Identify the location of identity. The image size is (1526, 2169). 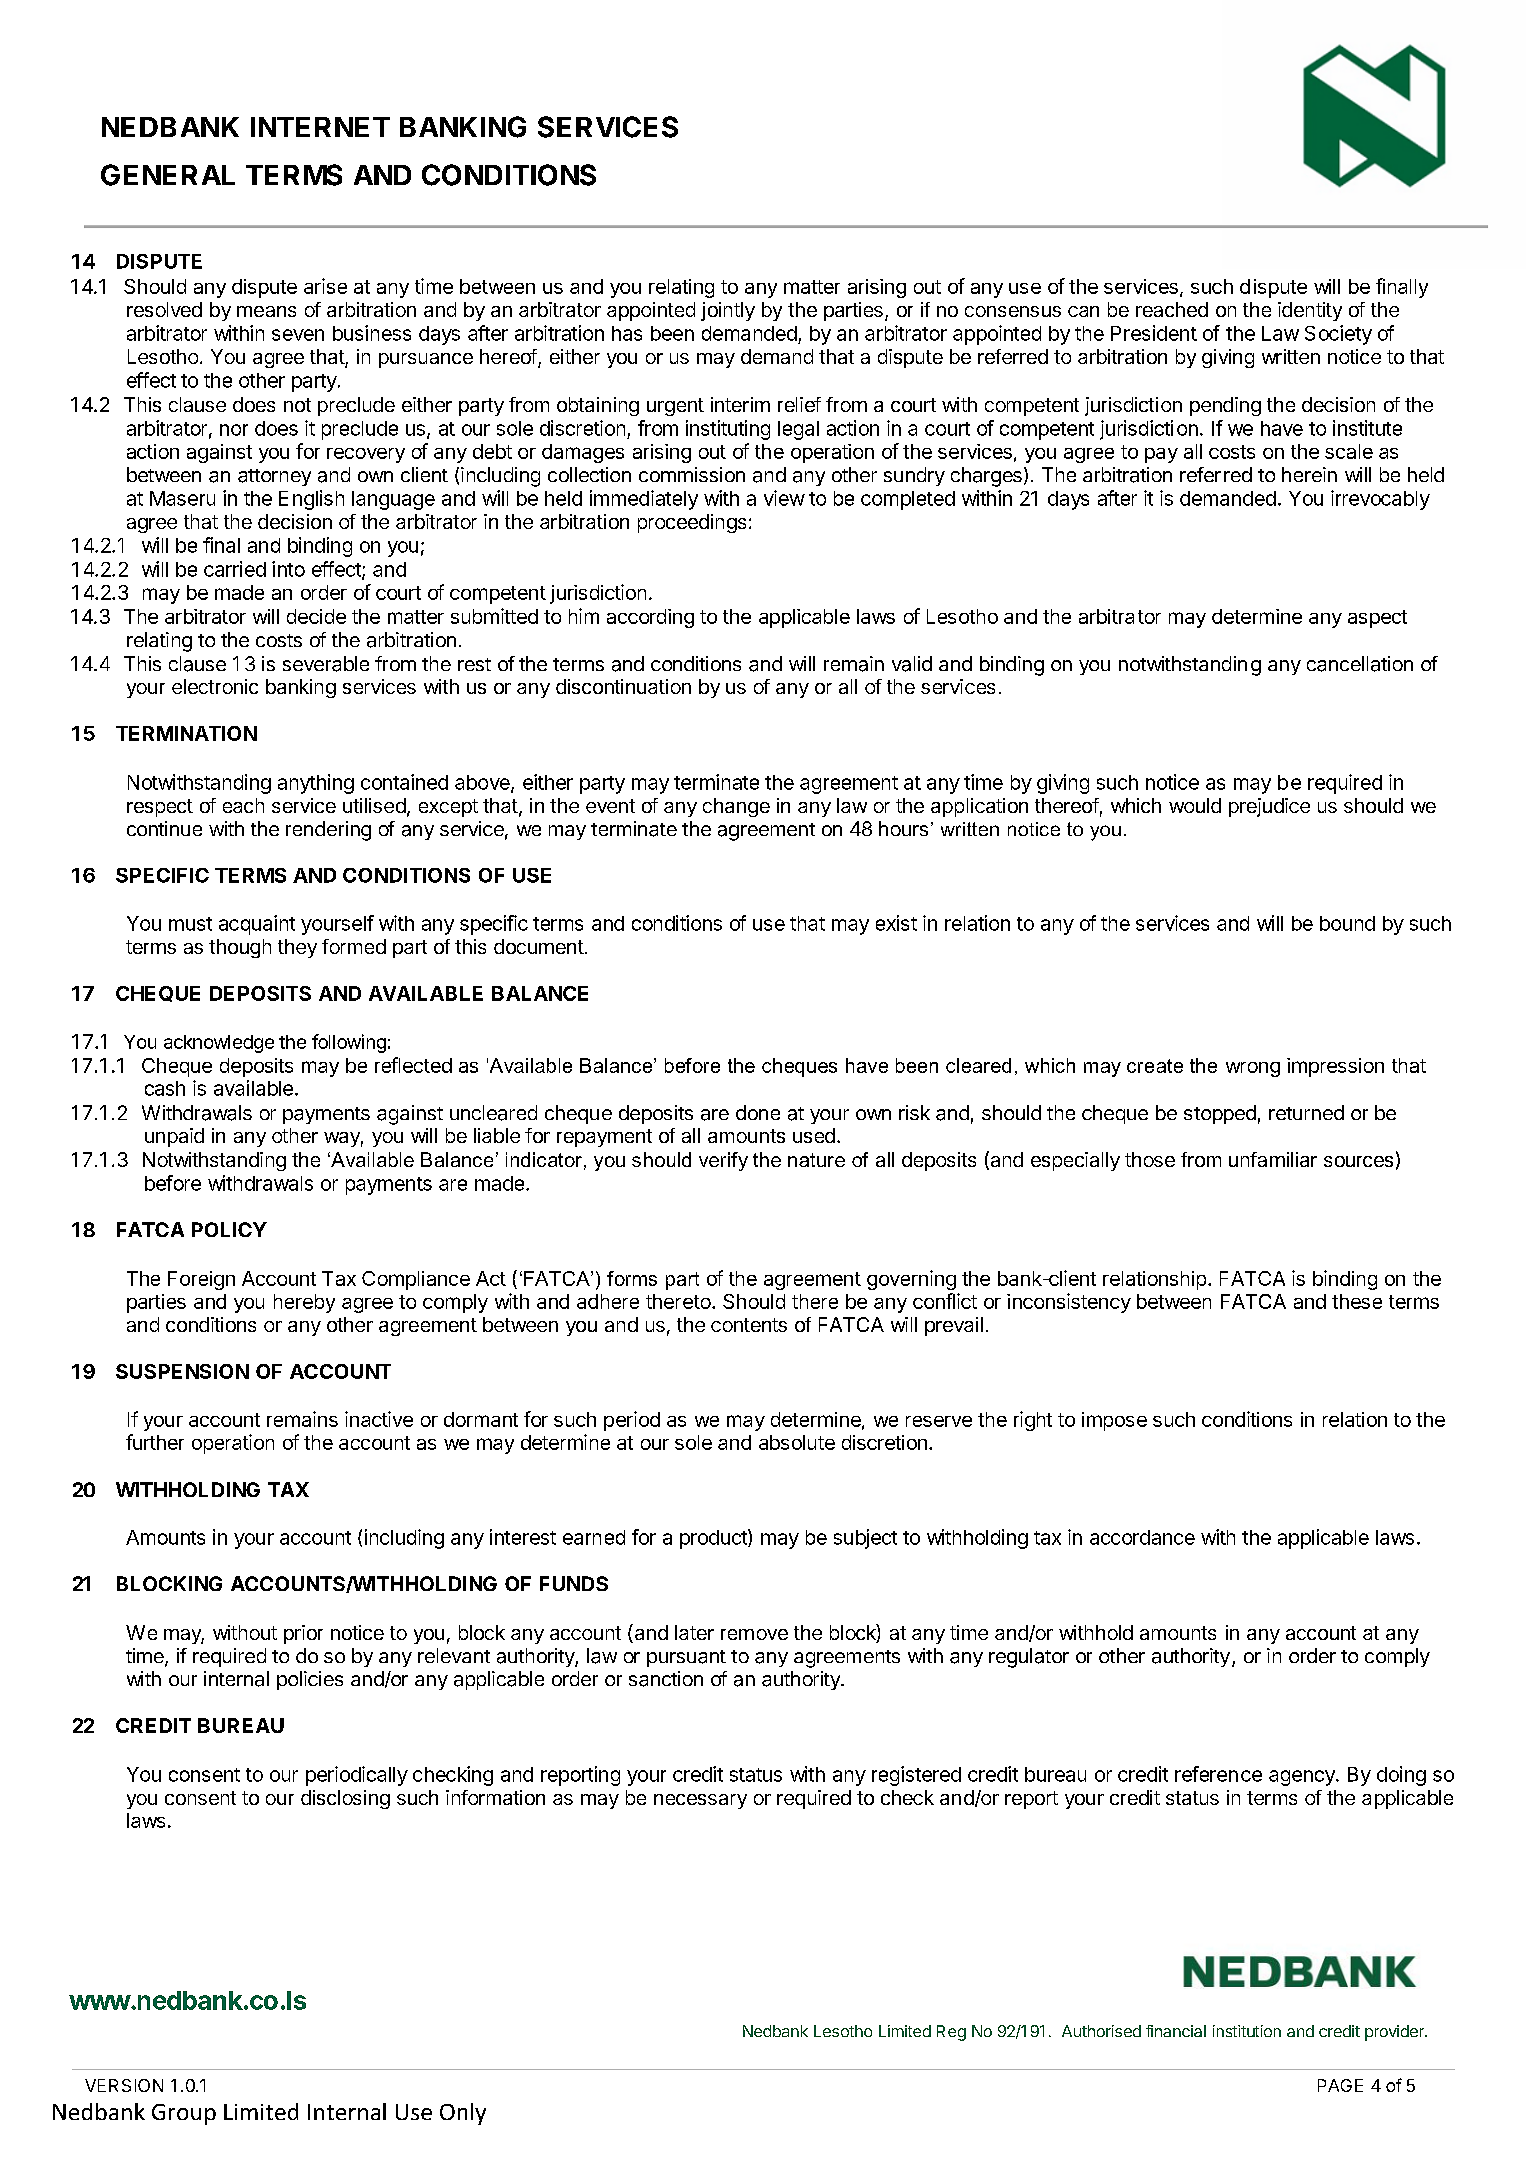
(1310, 311).
